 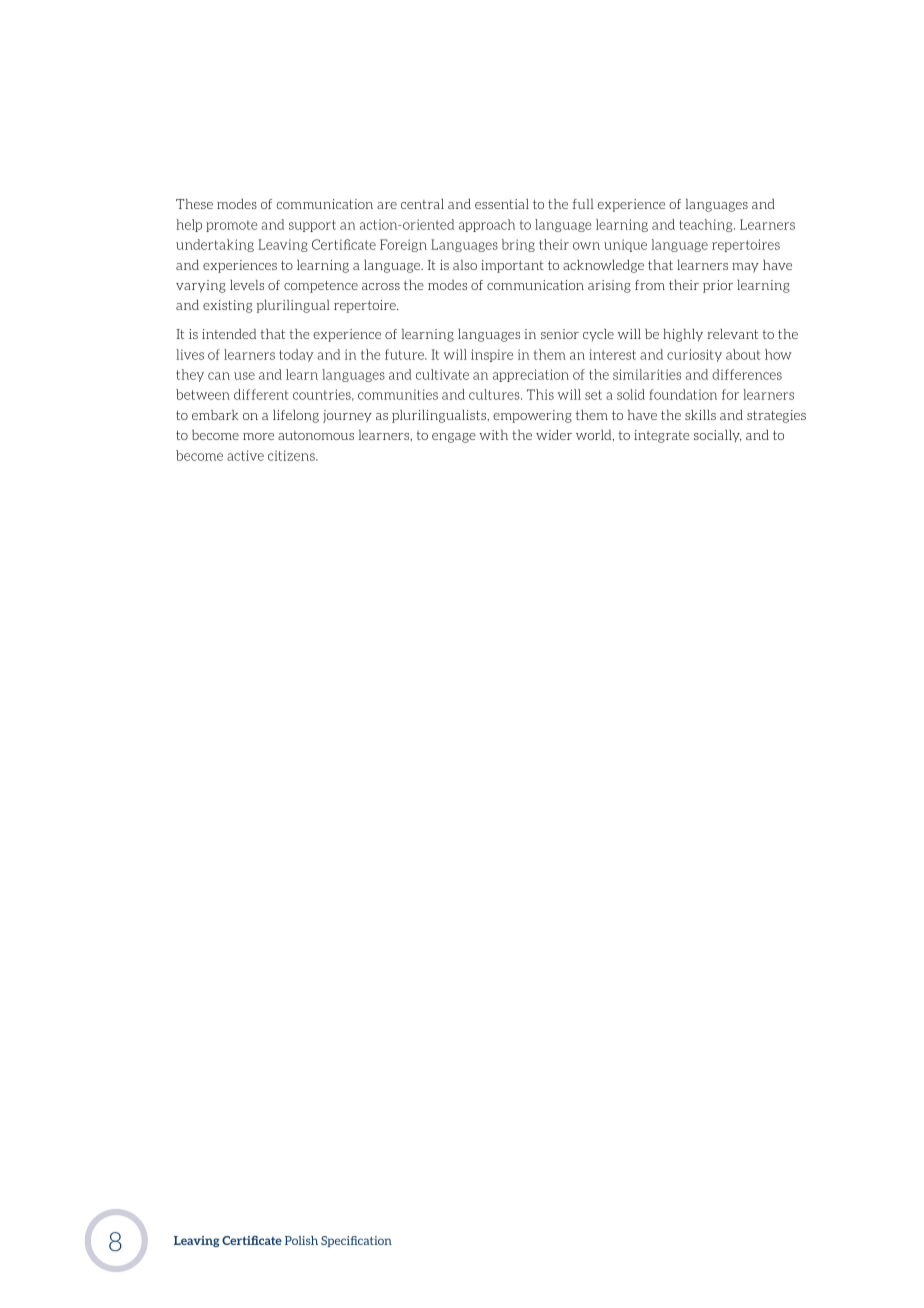 I want to click on world, so click(x=595, y=435).
